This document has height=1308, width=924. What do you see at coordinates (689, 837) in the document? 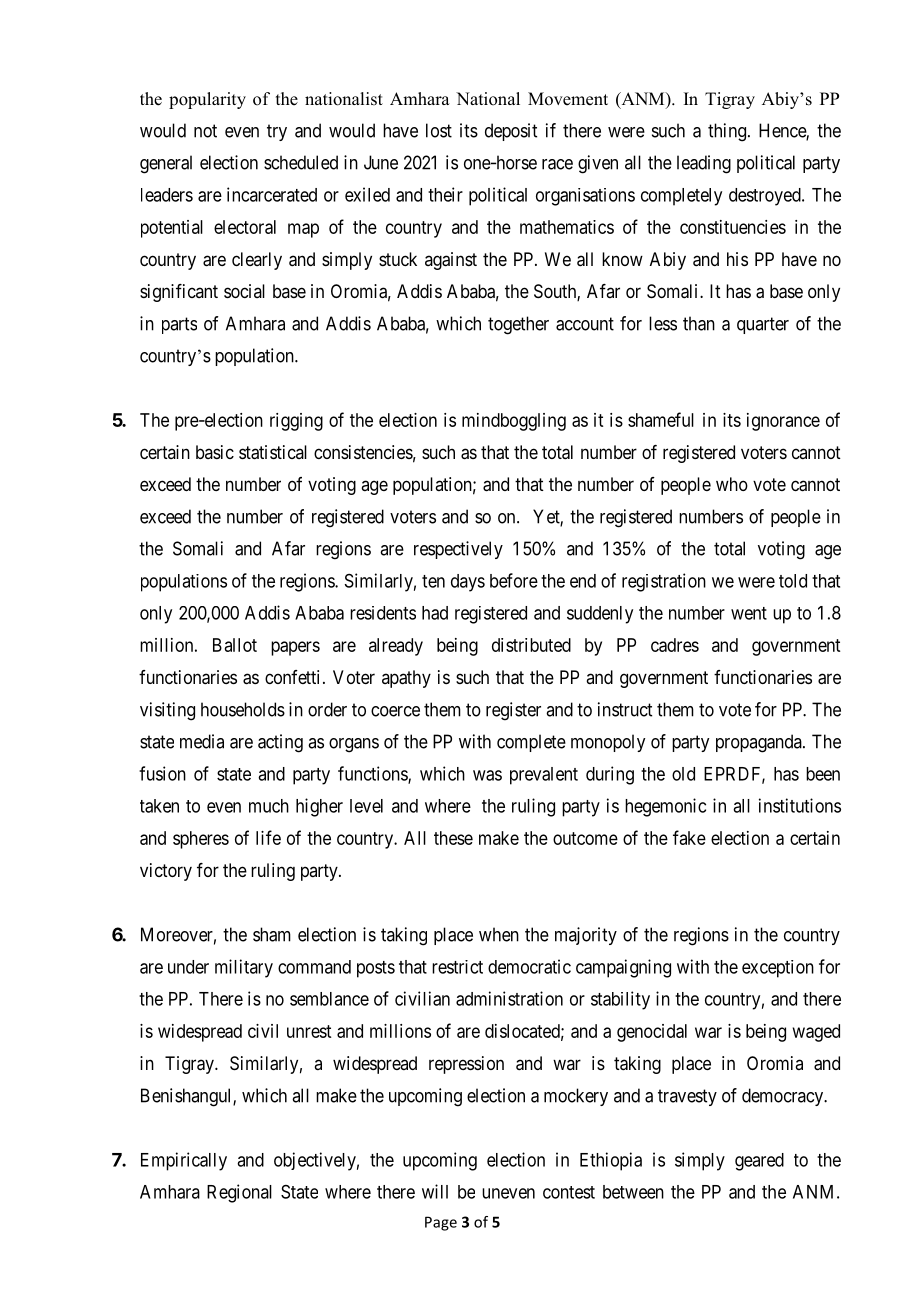
I see `fake` at bounding box center [689, 837].
